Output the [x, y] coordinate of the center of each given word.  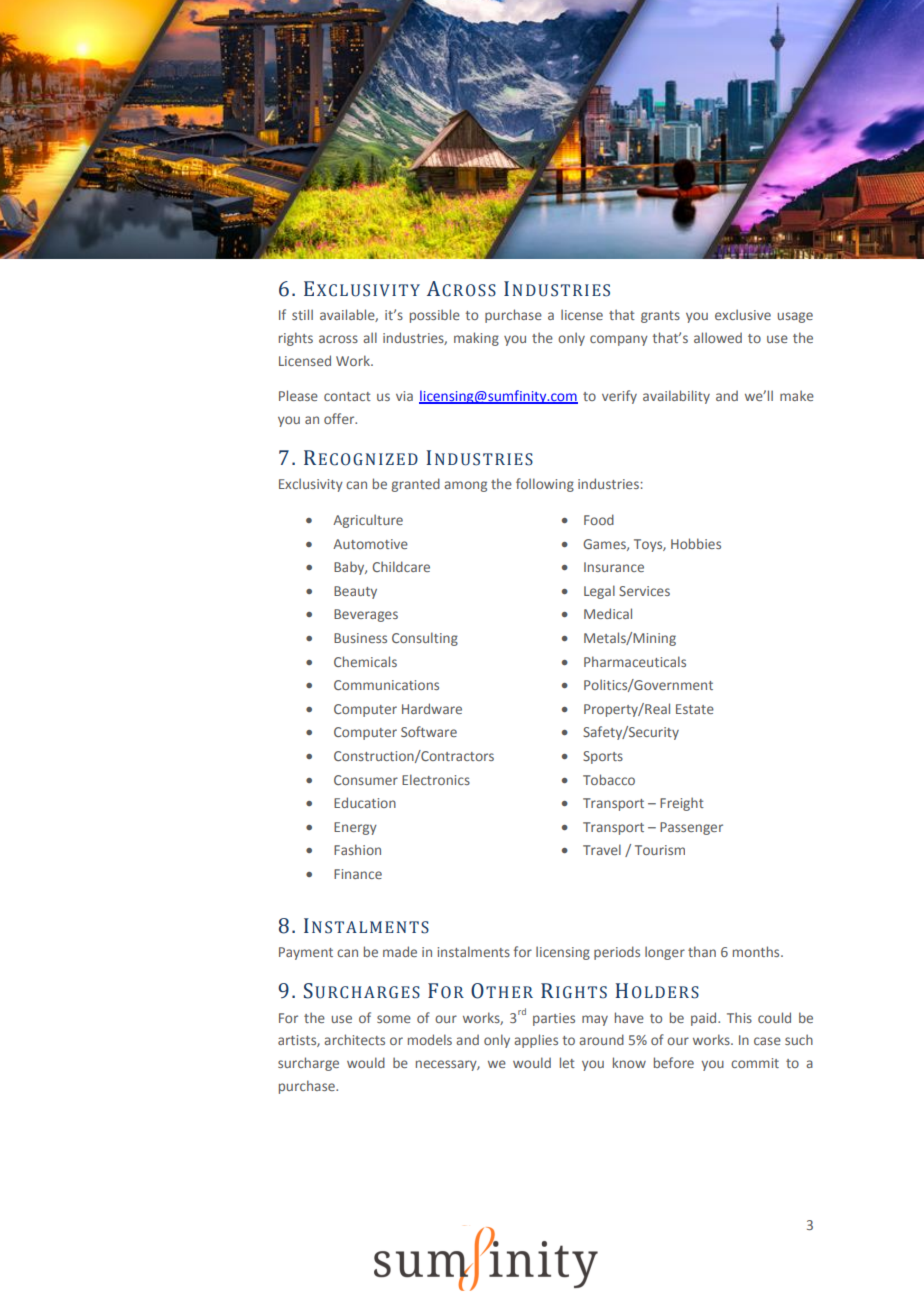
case [767, 1041]
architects [354, 1039]
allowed [718, 337]
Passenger [691, 828]
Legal [599, 592]
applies [536, 1041]
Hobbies [696, 543]
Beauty [355, 592]
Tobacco [609, 779]
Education [365, 802]
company [619, 340]
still [302, 314]
